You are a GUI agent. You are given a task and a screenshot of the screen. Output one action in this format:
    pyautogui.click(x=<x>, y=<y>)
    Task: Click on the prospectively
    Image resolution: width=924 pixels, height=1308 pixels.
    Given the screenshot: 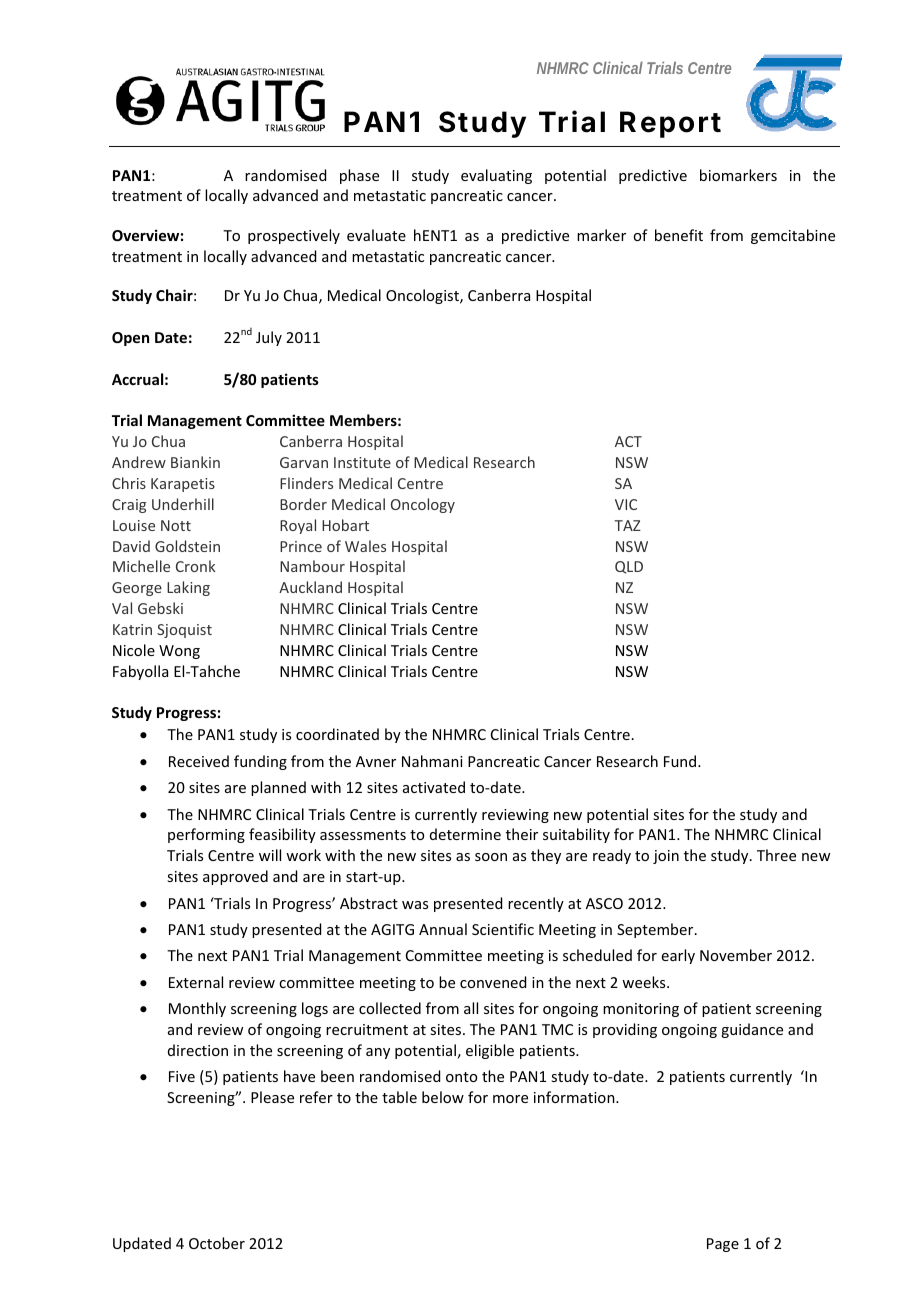 What is the action you would take?
    pyautogui.click(x=294, y=236)
